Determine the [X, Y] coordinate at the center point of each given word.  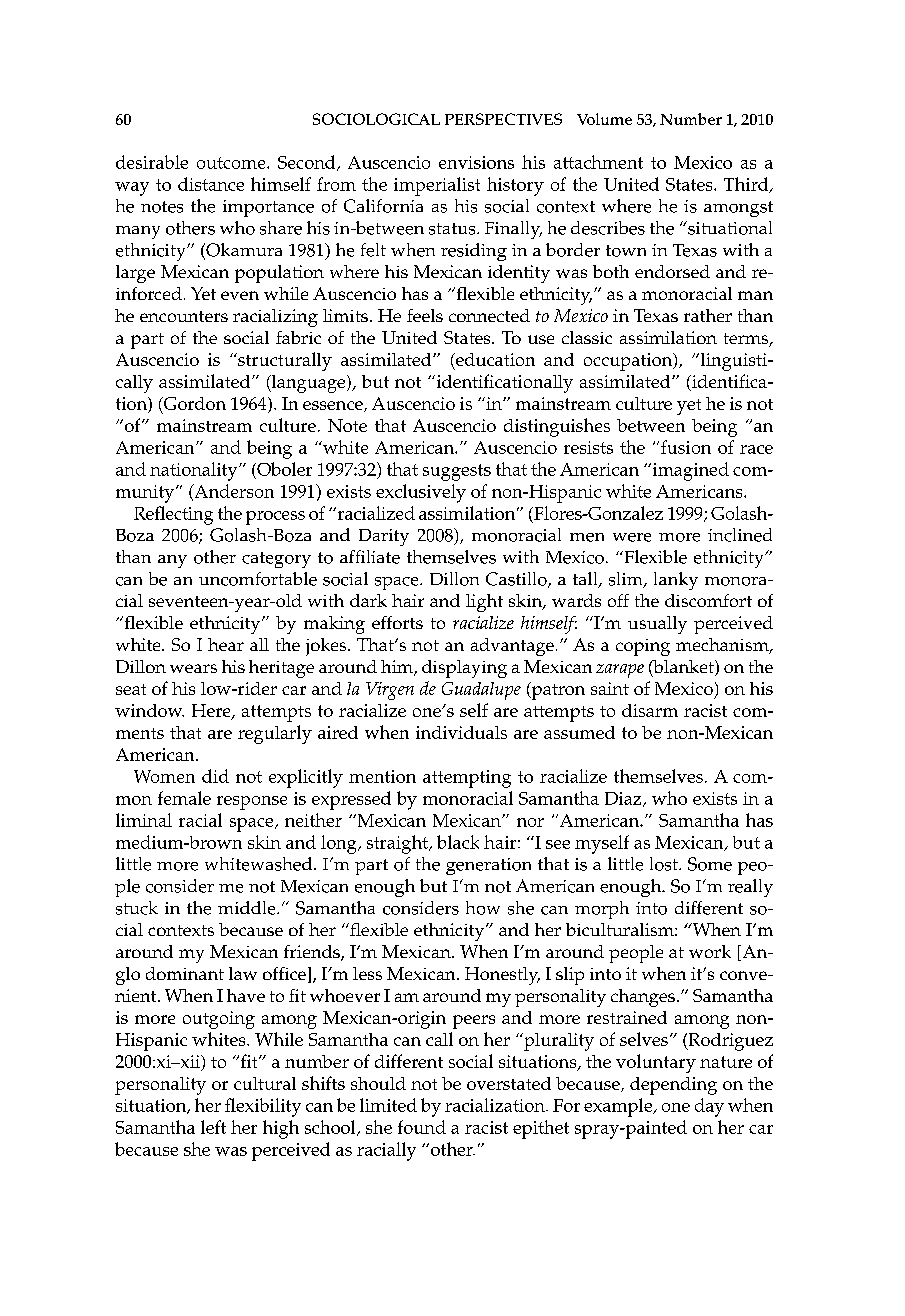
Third [747, 185]
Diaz [624, 799]
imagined [689, 471]
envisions [476, 162]
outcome [232, 163]
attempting [467, 779]
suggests [457, 472]
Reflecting [173, 515]
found [422, 1127]
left [213, 1127]
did [215, 776]
